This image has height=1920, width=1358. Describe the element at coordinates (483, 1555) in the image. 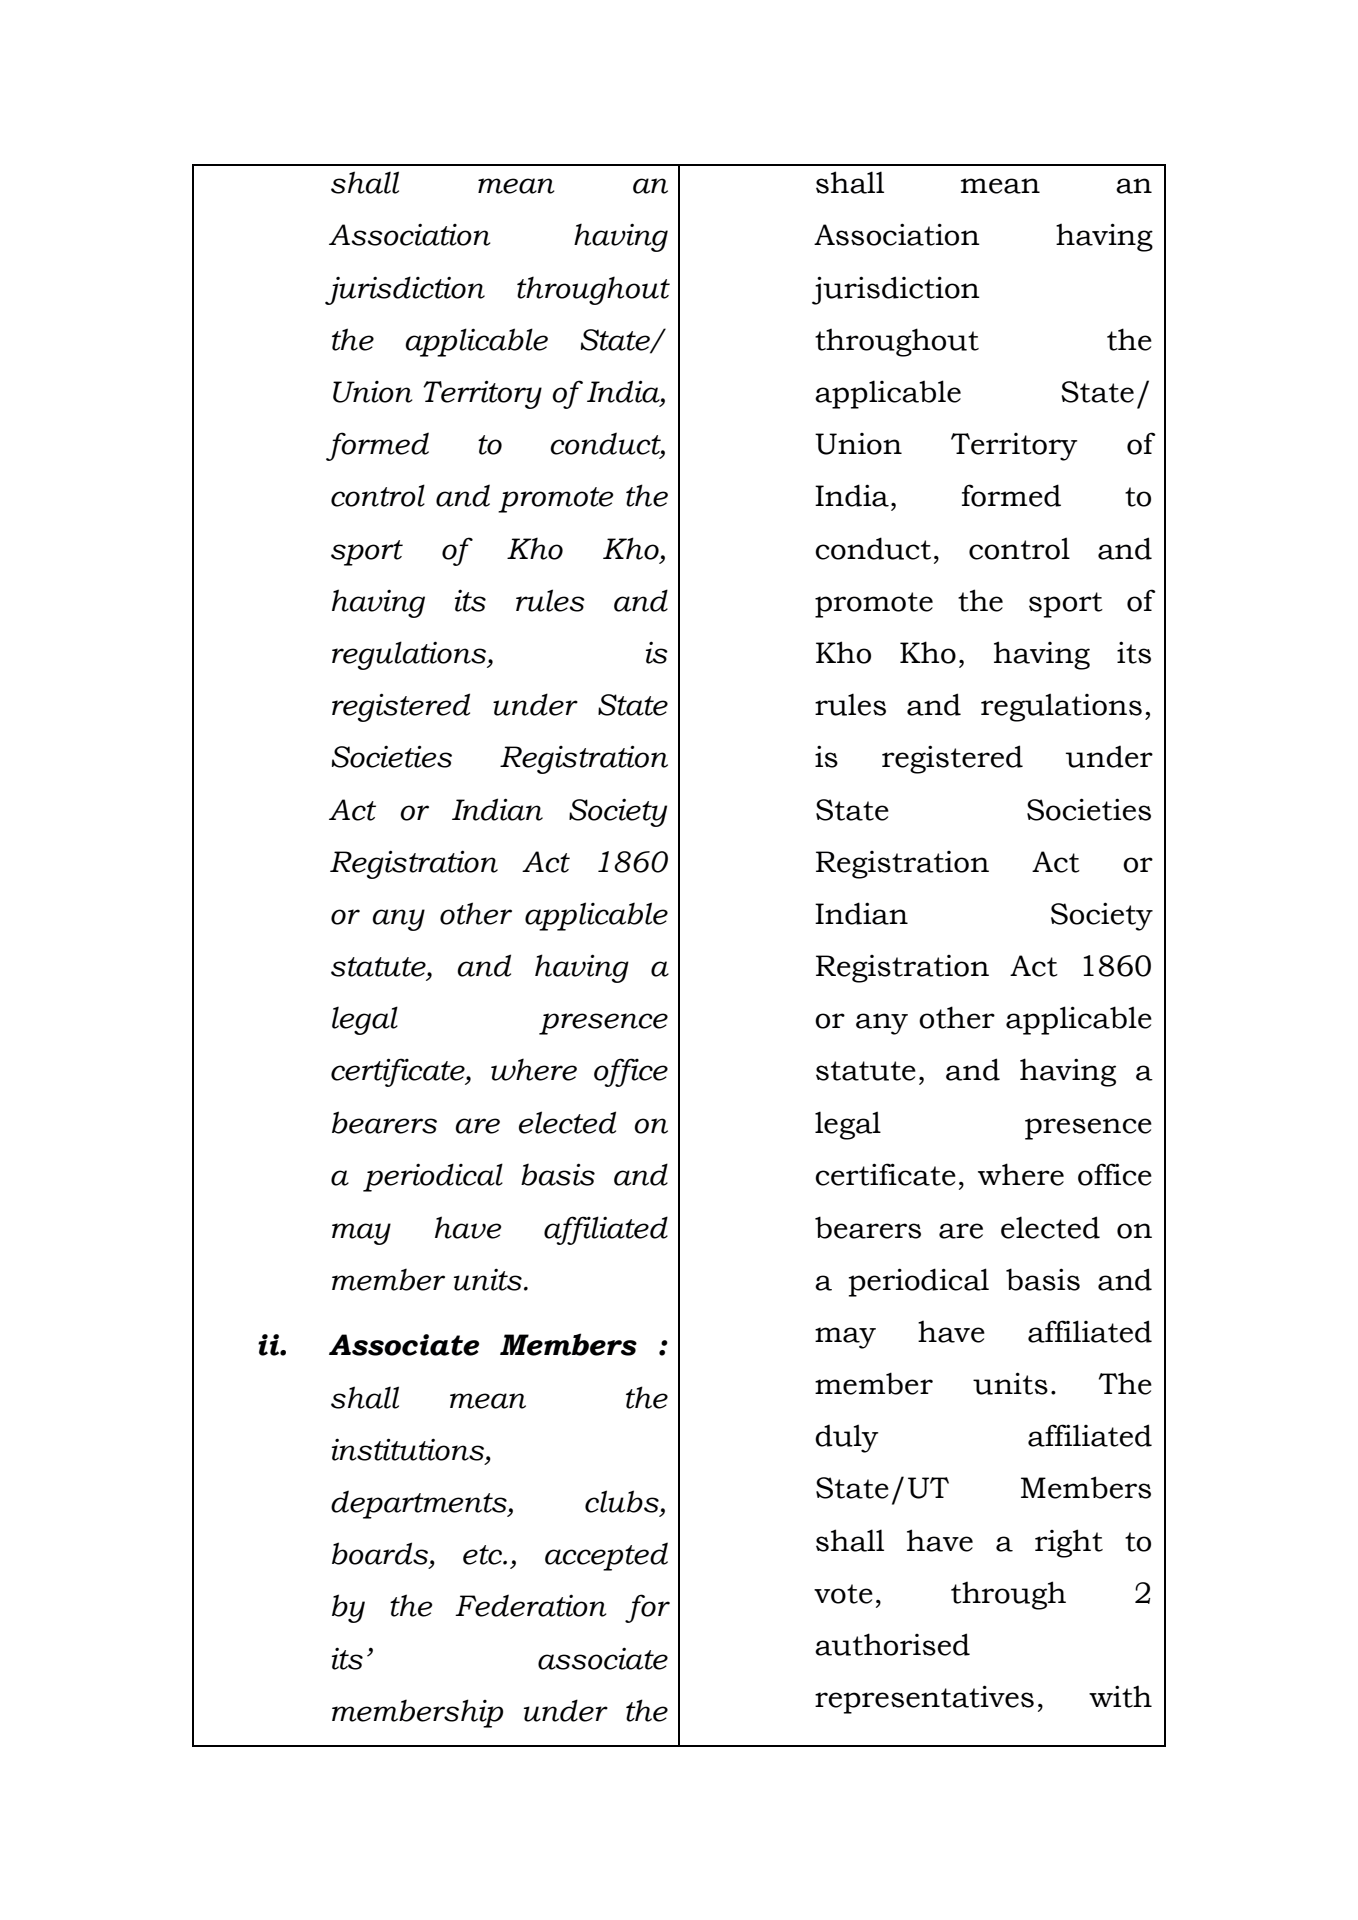

I see `etc` at that location.
